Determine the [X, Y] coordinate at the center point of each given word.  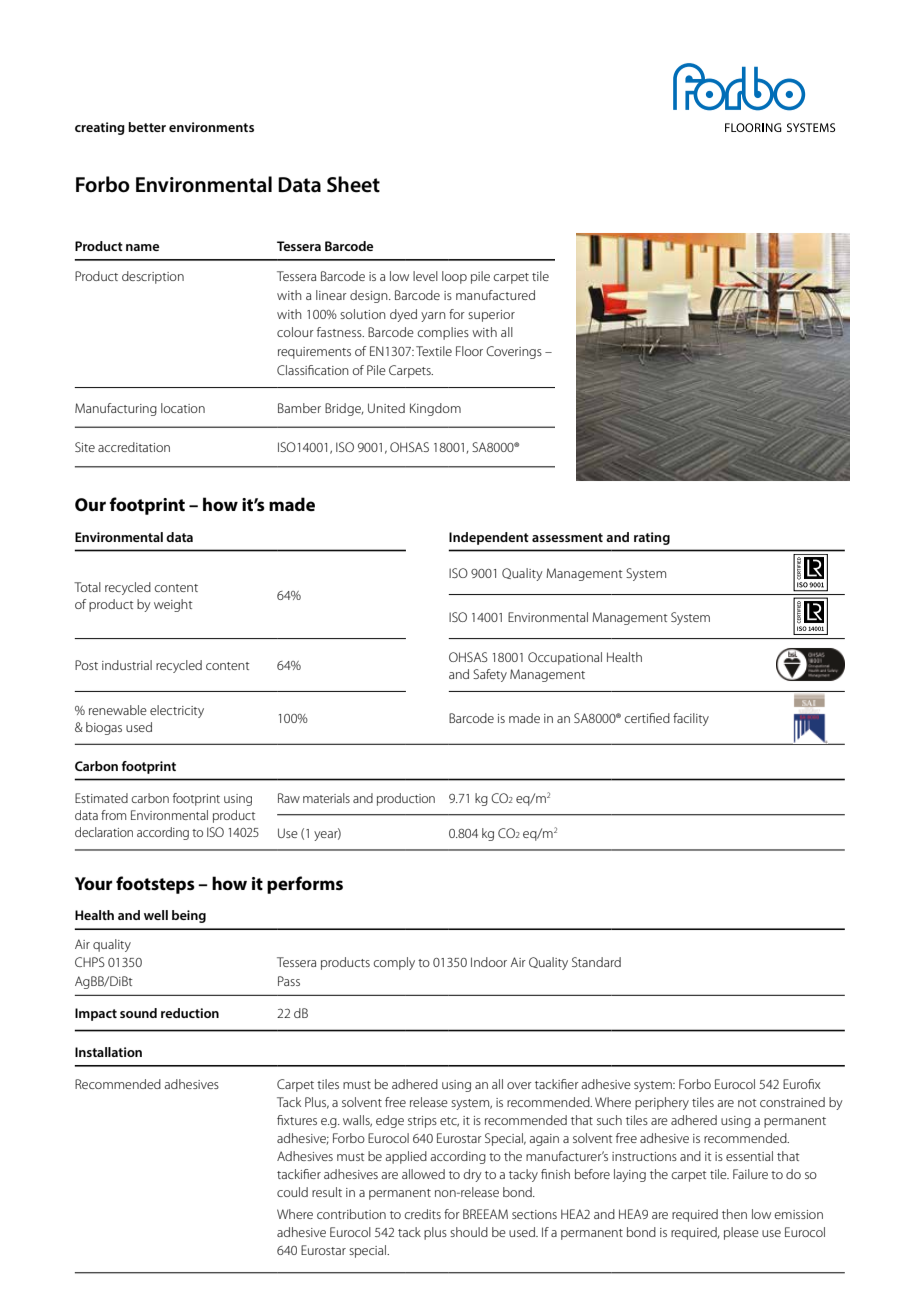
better [147, 127]
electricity [177, 711]
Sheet [353, 184]
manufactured [495, 295]
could [292, 1192]
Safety [490, 675]
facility [691, 719]
